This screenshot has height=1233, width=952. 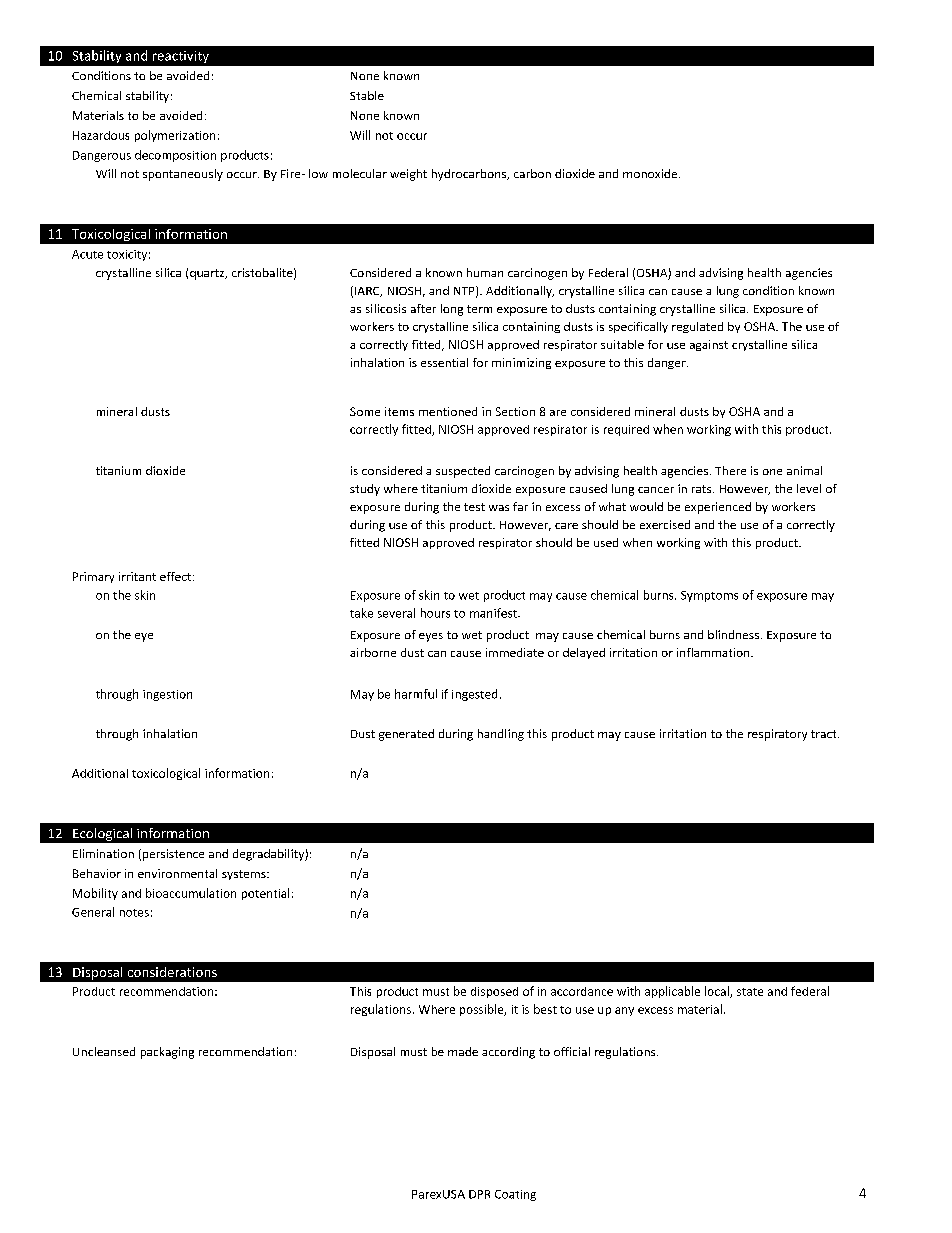 What do you see at coordinates (730, 470) in the screenshot?
I see `There` at bounding box center [730, 470].
